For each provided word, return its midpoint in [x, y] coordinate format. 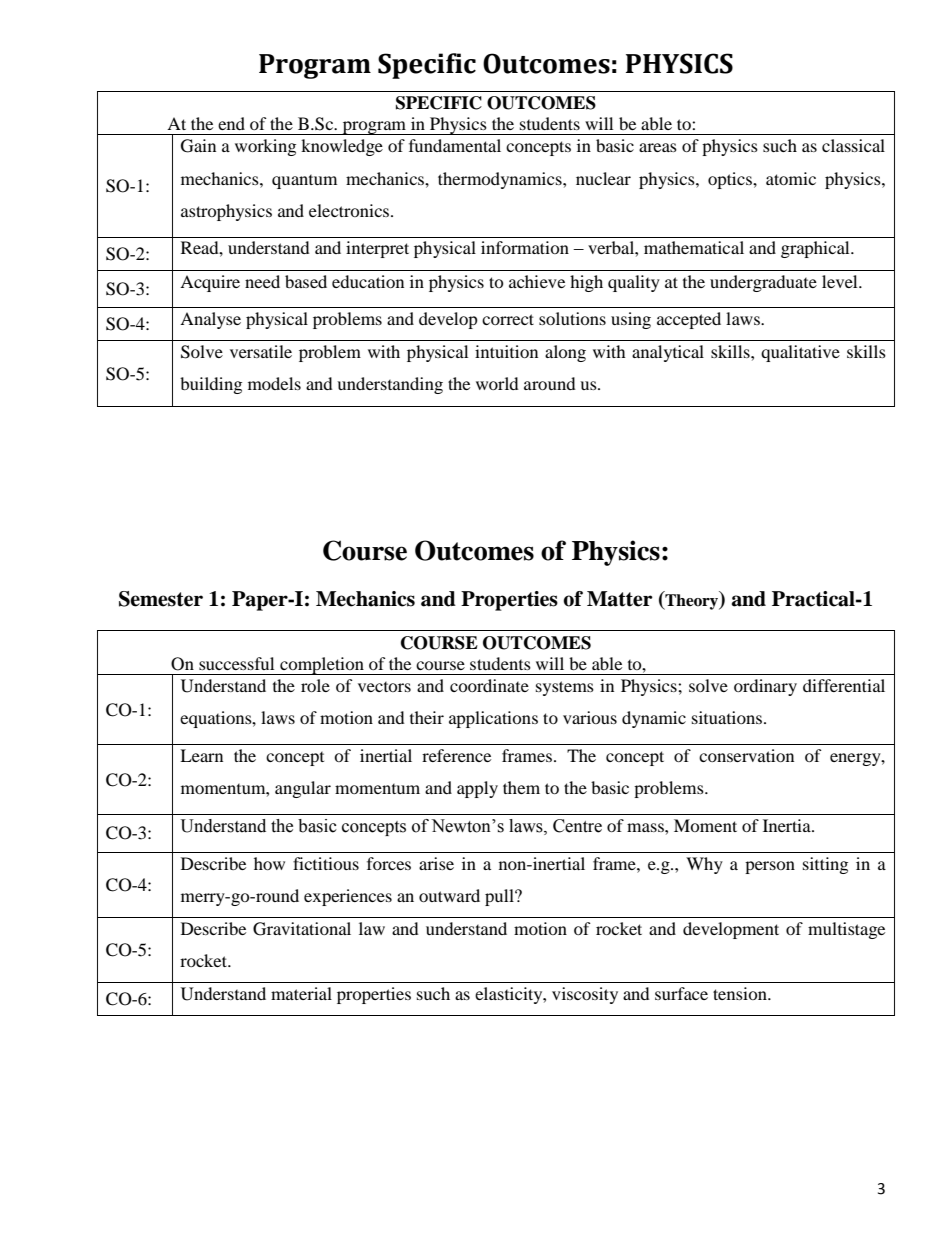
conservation [746, 755]
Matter [620, 599]
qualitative [800, 353]
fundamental [455, 145]
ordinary [765, 687]
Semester [161, 599]
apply [477, 789]
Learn [201, 755]
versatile [261, 351]
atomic [791, 178]
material [301, 993]
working [265, 147]
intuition [506, 351]
